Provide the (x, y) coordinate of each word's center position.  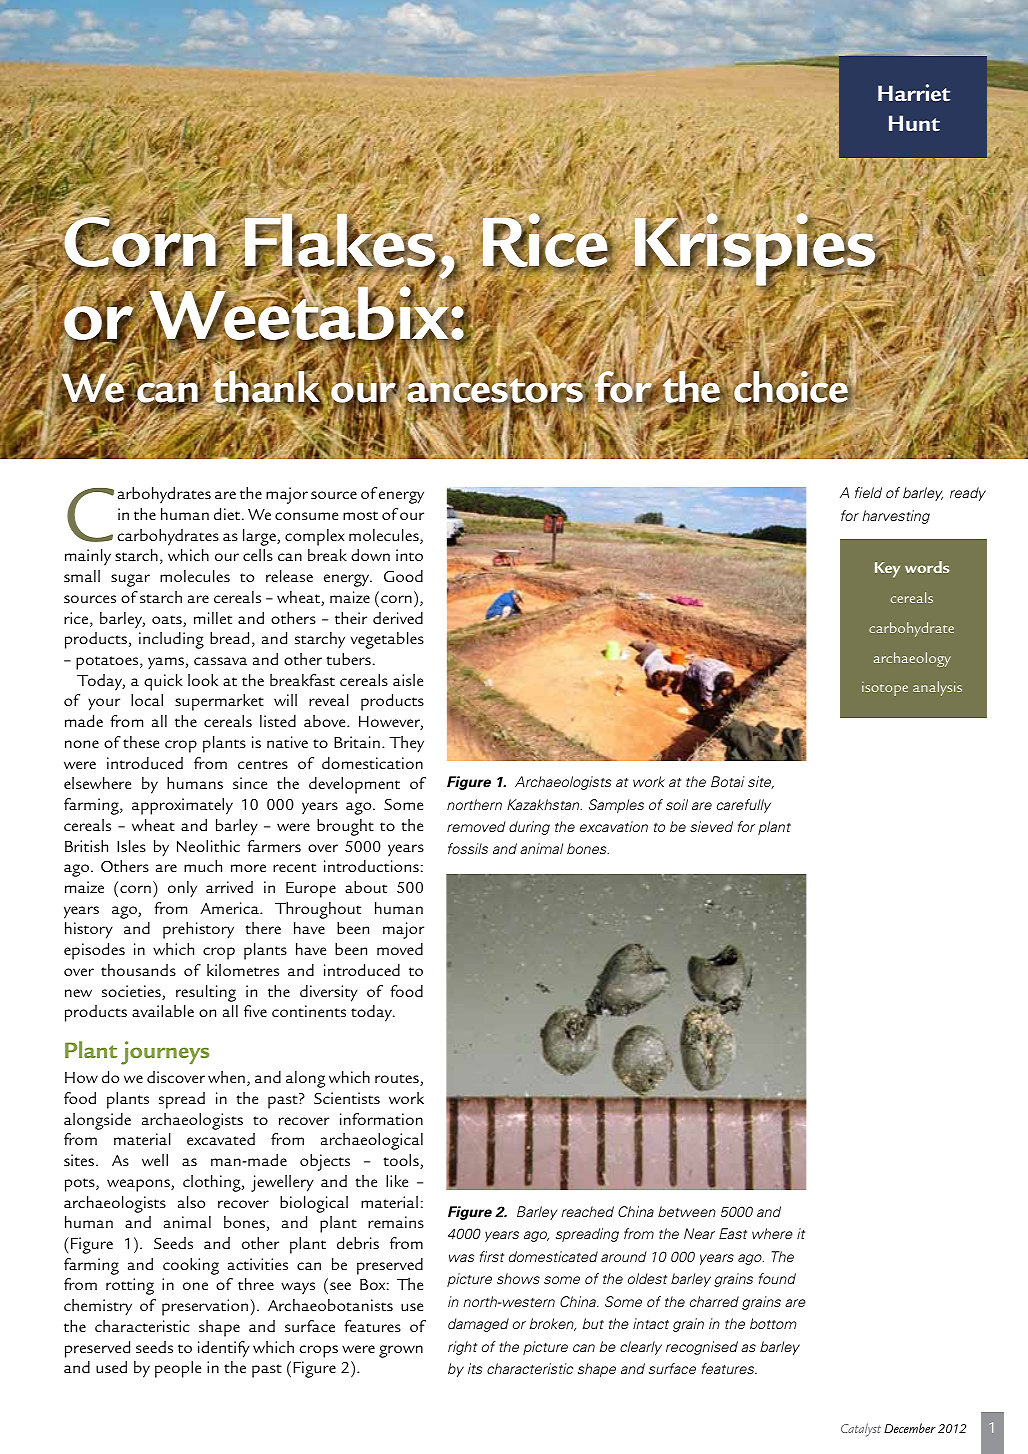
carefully (744, 806)
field (868, 492)
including (171, 640)
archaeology (912, 659)
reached (587, 1211)
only (182, 889)
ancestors (496, 391)
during (529, 828)
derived (398, 618)
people (178, 1369)
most (360, 515)
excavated (221, 1139)
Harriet (914, 92)
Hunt (914, 123)
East (733, 1233)
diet (228, 514)
